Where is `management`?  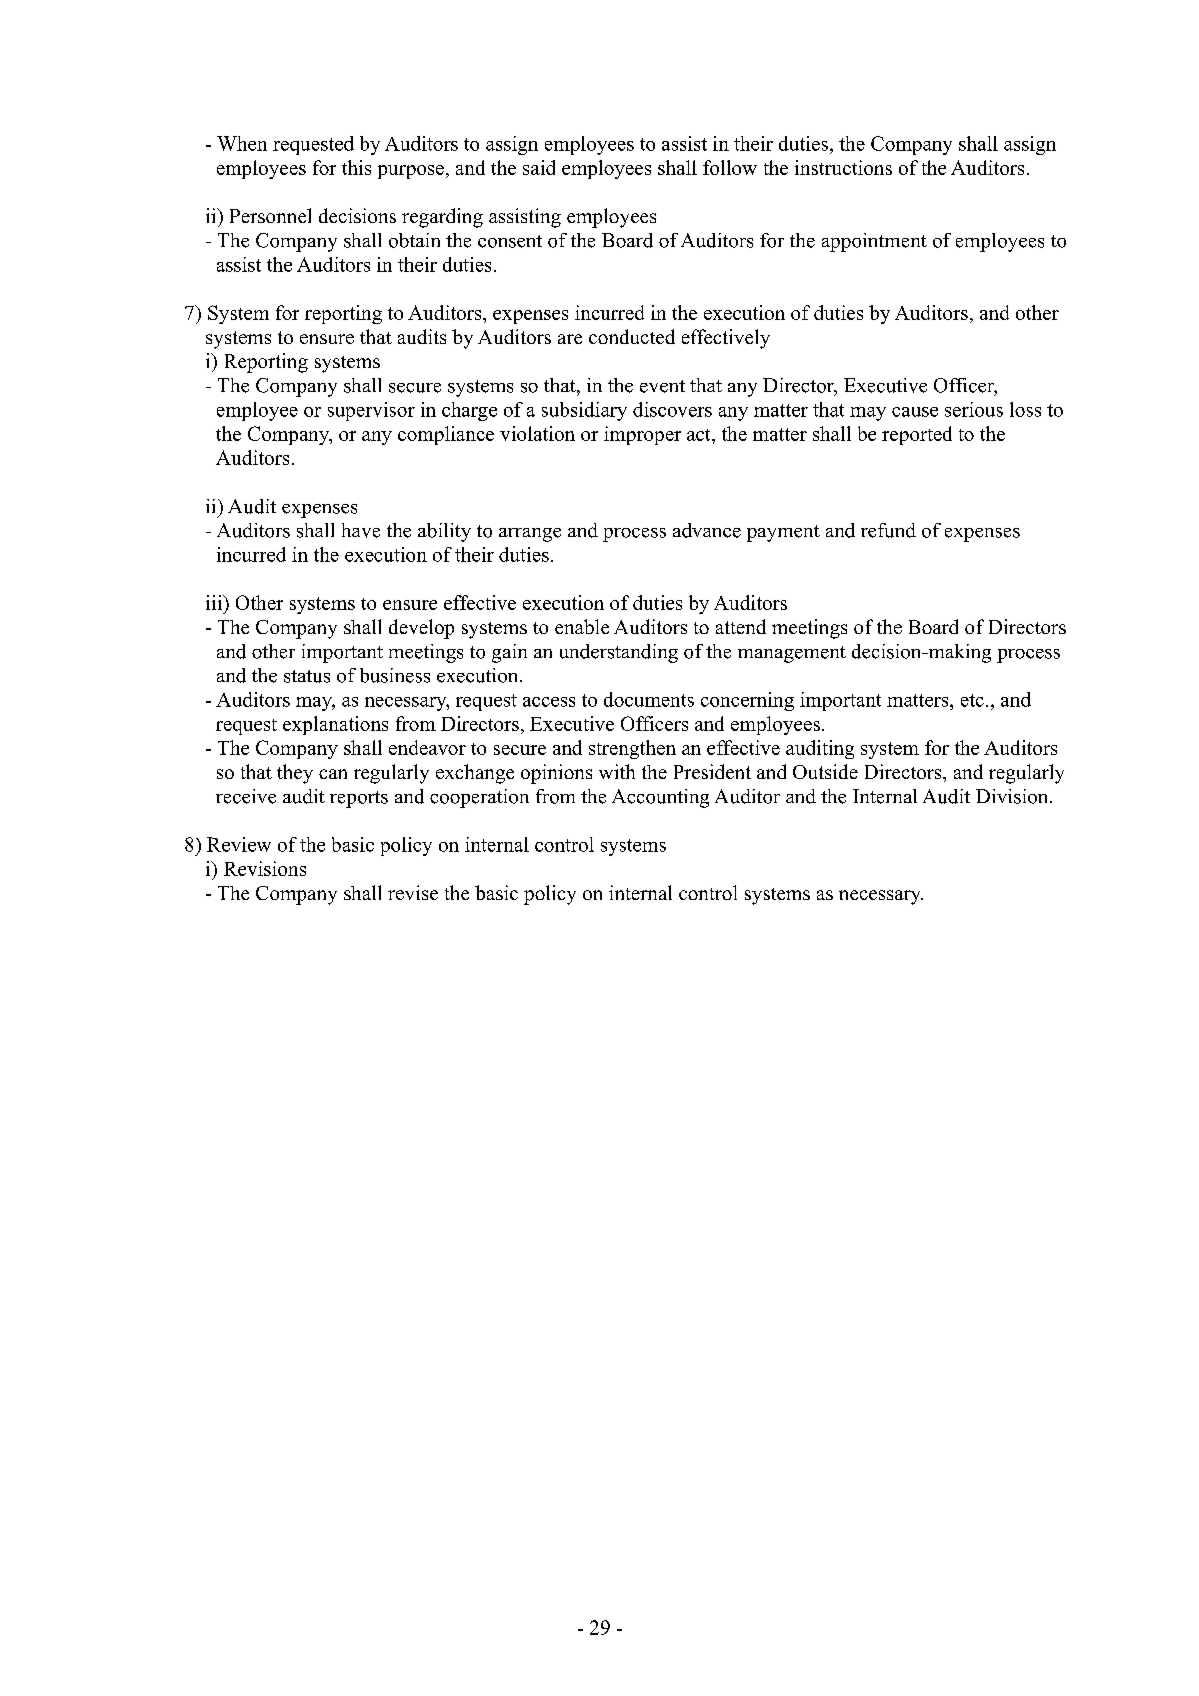
management is located at coordinates (792, 654).
